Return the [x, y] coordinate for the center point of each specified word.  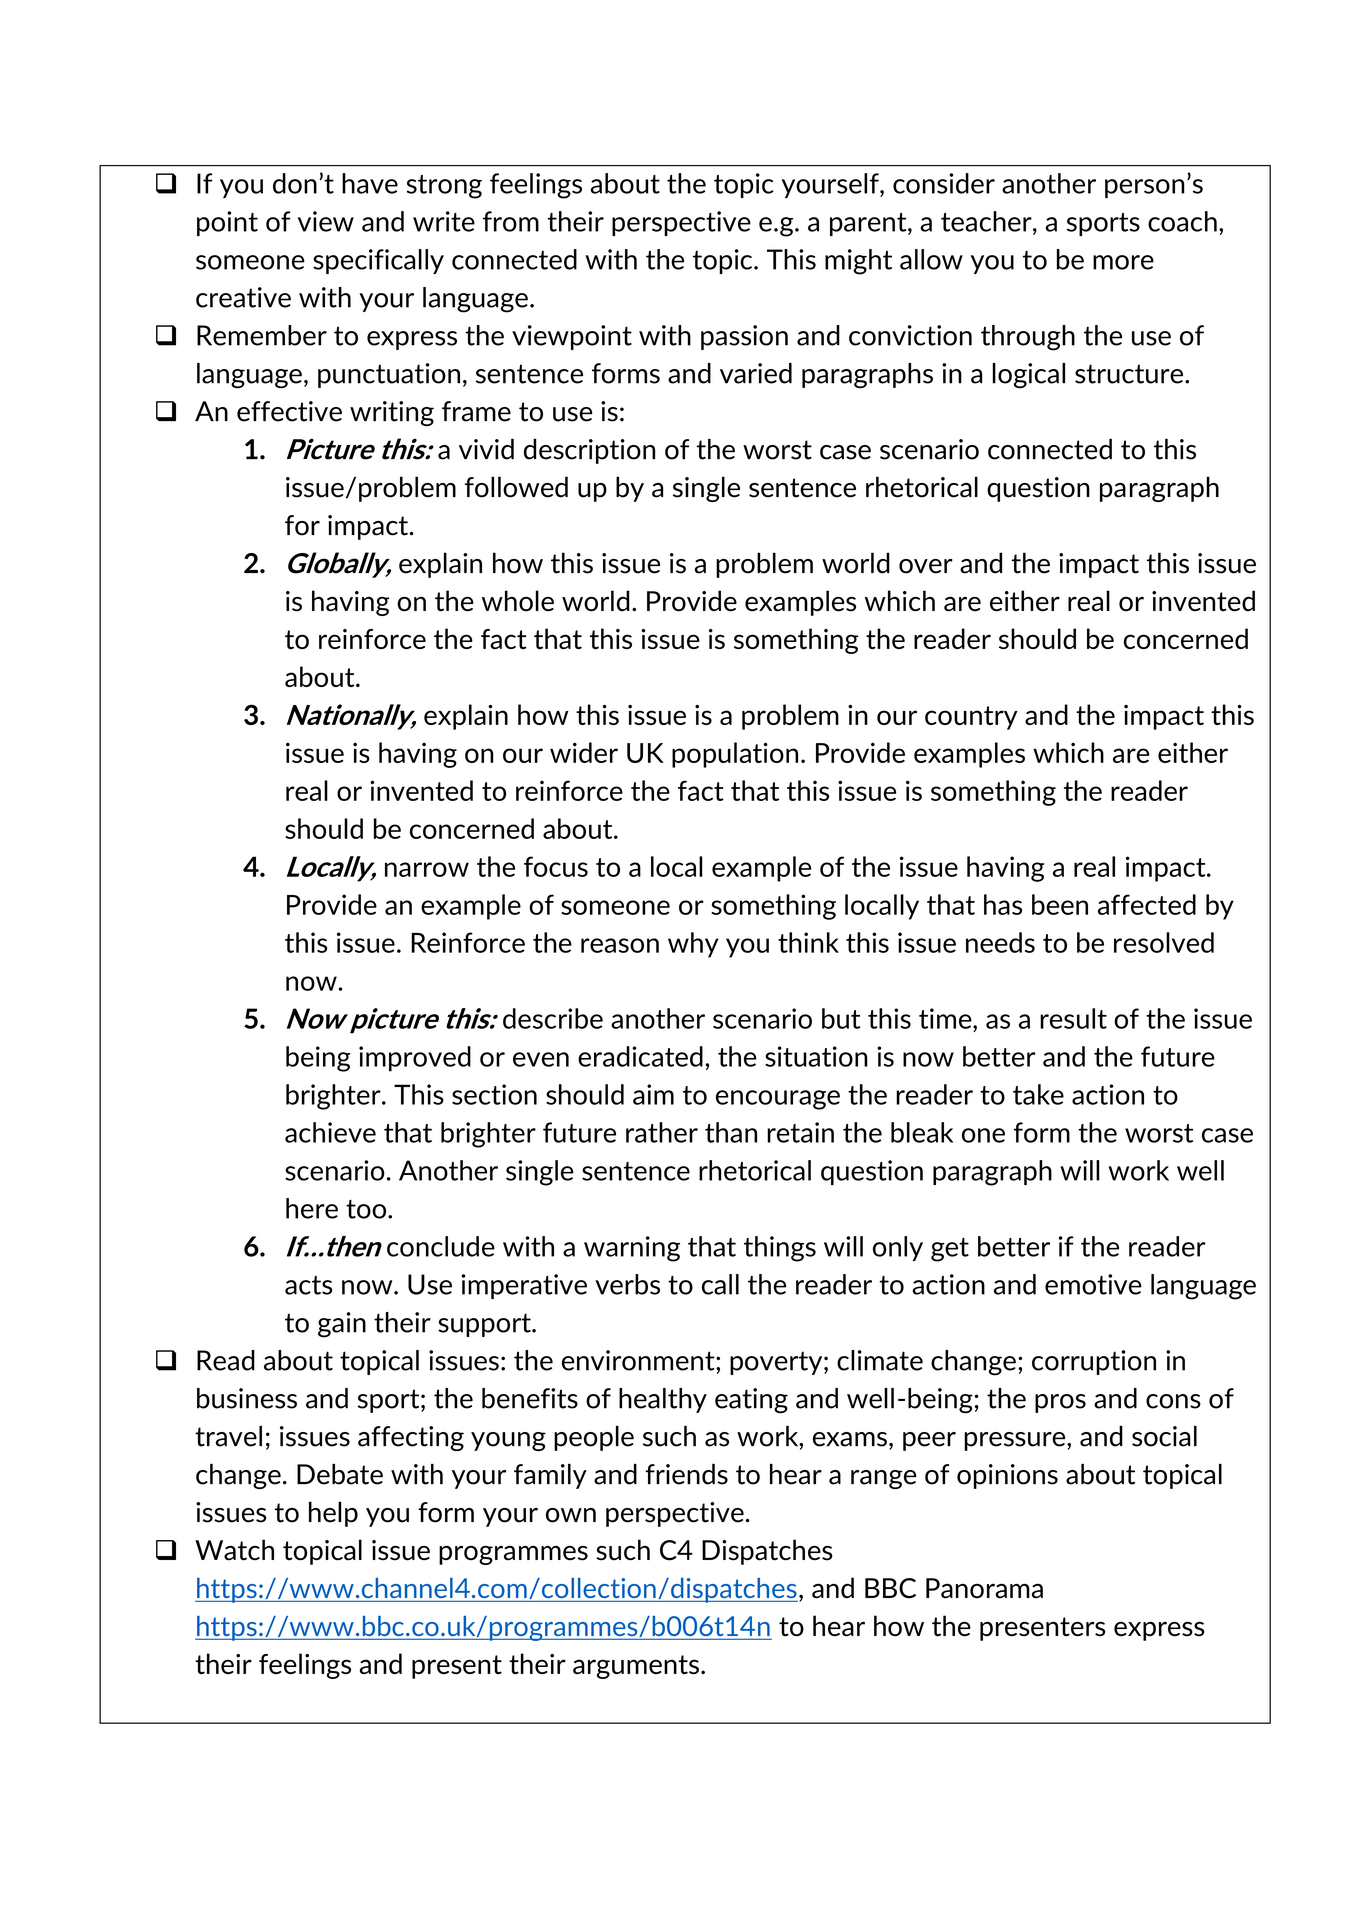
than [731, 1132]
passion [744, 337]
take [1038, 1094]
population [735, 755]
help [333, 1514]
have [370, 183]
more [1123, 262]
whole [518, 601]
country [971, 718]
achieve [330, 1132]
